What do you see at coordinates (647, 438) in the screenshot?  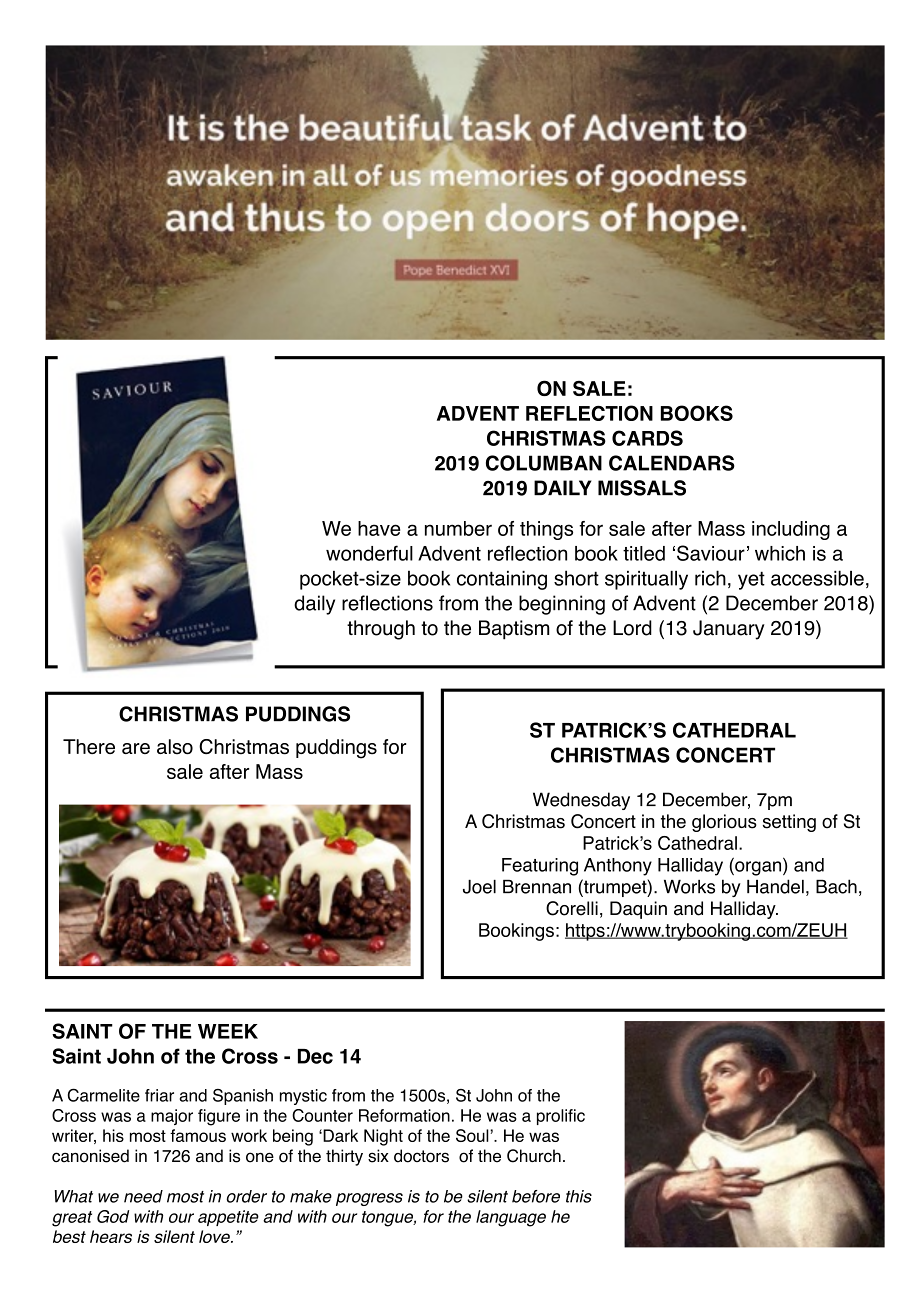 I see `CARDS` at bounding box center [647, 438].
